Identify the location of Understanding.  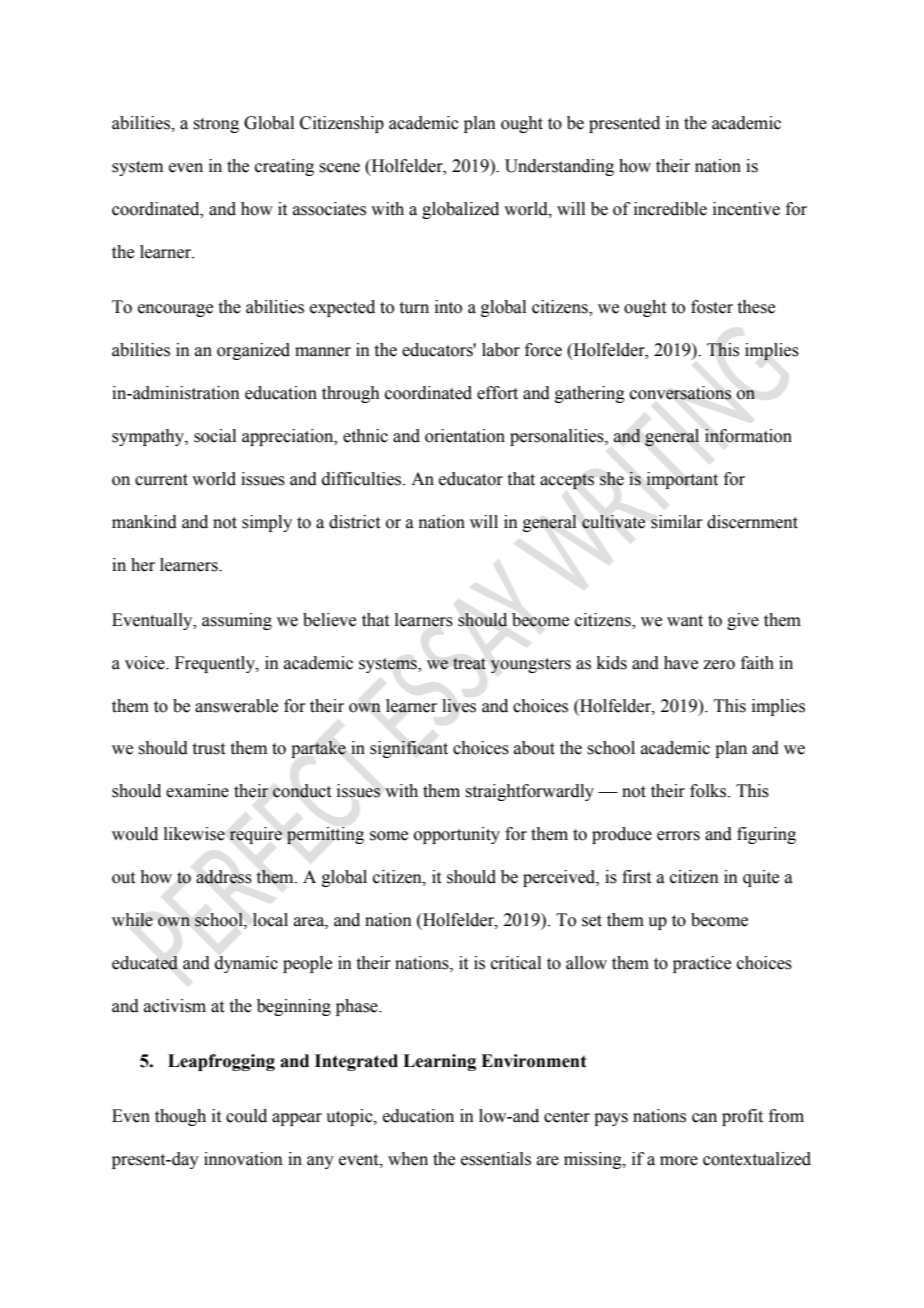
(559, 167).
